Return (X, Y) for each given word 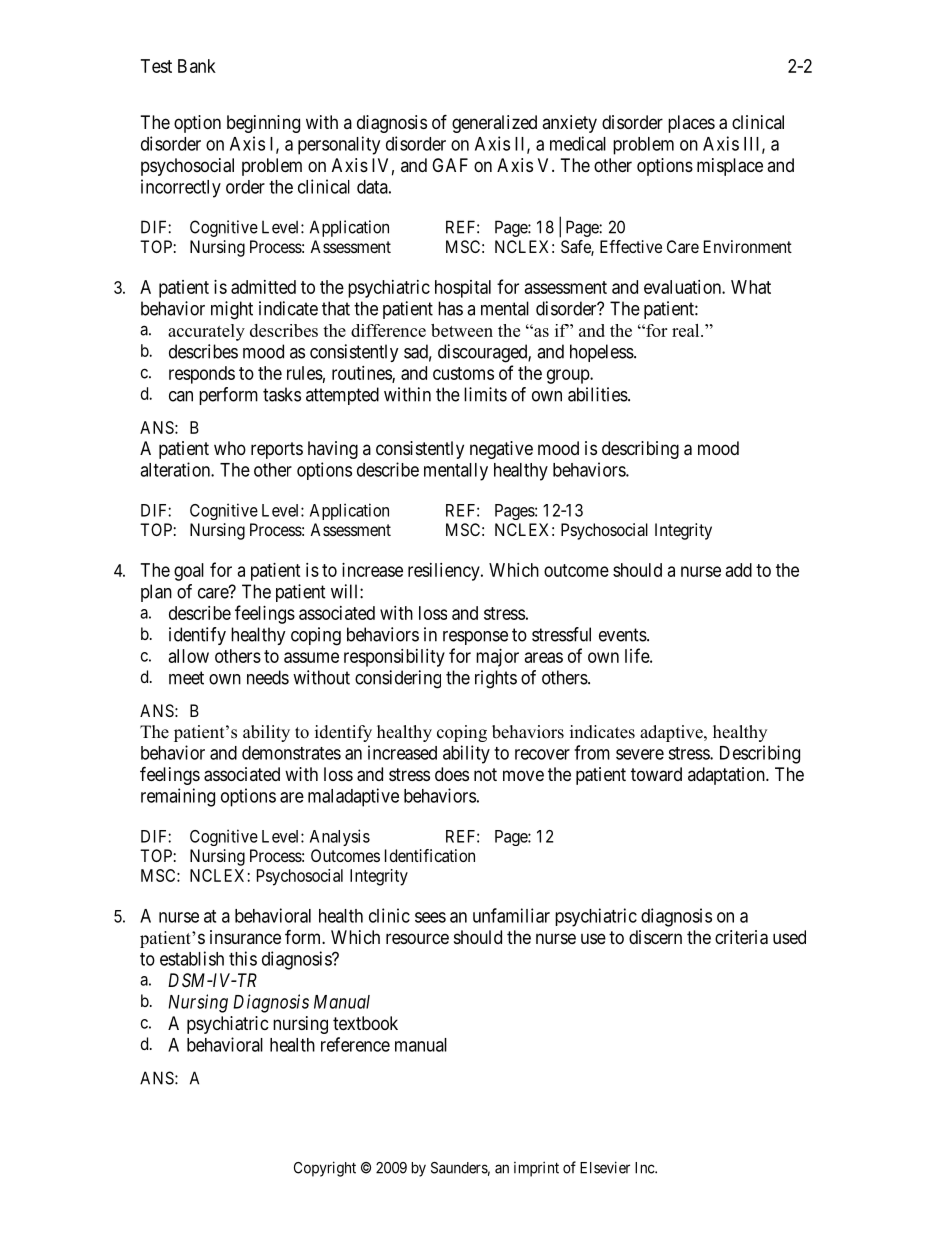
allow (189, 656)
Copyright (325, 1169)
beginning (263, 124)
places (691, 124)
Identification (430, 855)
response (475, 638)
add (739, 570)
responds (202, 375)
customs (463, 373)
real (687, 330)
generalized (494, 124)
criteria (741, 937)
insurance (245, 937)
